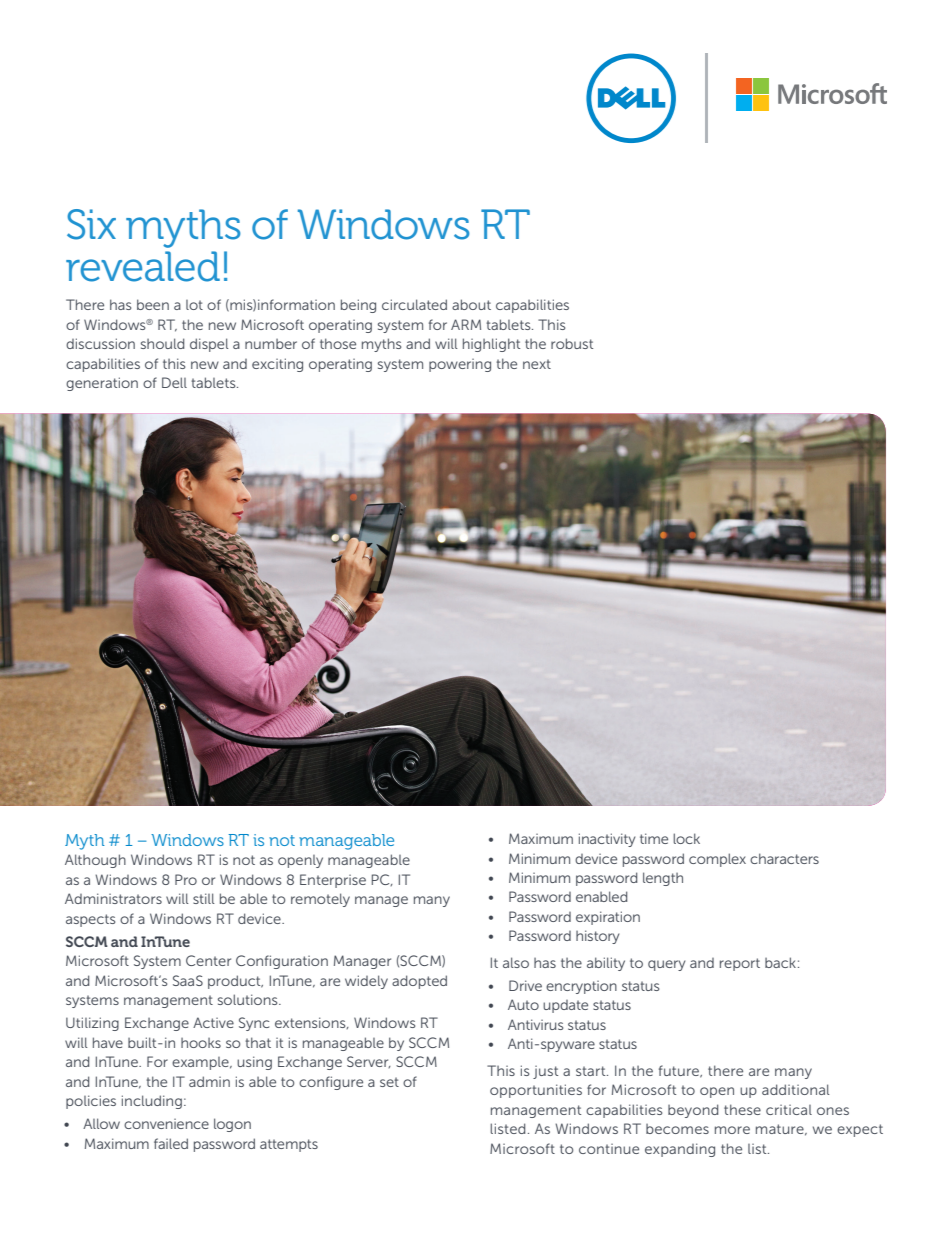  I want to click on convenience, so click(166, 1124).
